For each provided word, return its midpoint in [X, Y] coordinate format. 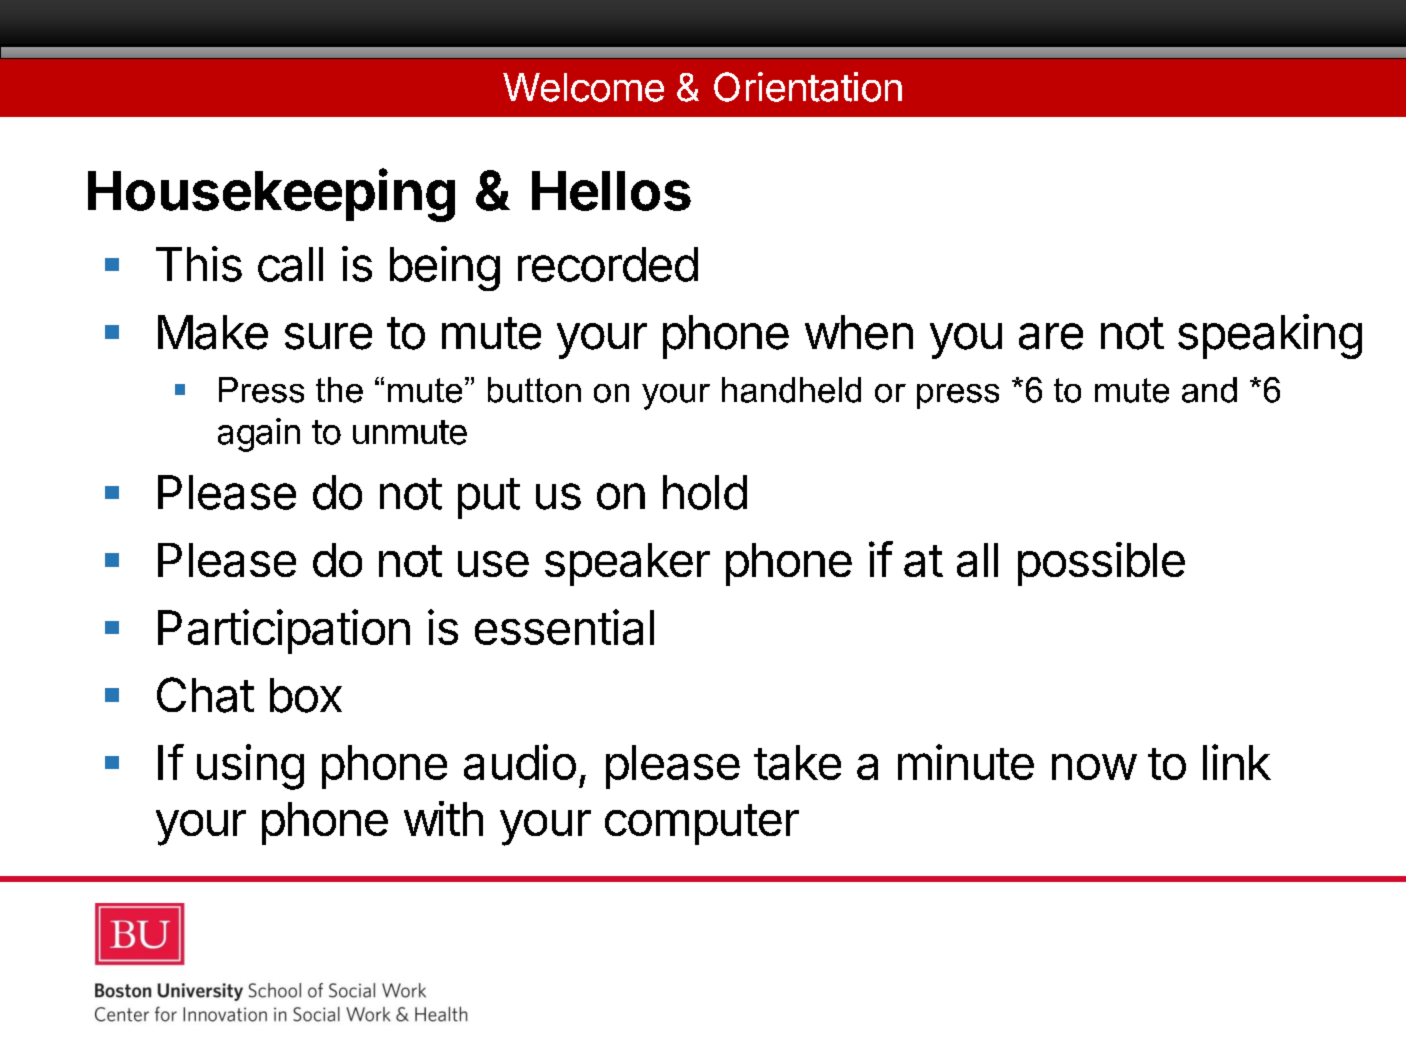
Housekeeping [271, 195]
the [339, 390]
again [259, 435]
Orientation [808, 87]
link [1237, 762]
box [306, 695]
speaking [1270, 336]
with [443, 818]
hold [705, 492]
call [290, 264]
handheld [791, 390]
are [1051, 336]
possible [1101, 564]
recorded [608, 264]
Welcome [583, 87]
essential [564, 627]
